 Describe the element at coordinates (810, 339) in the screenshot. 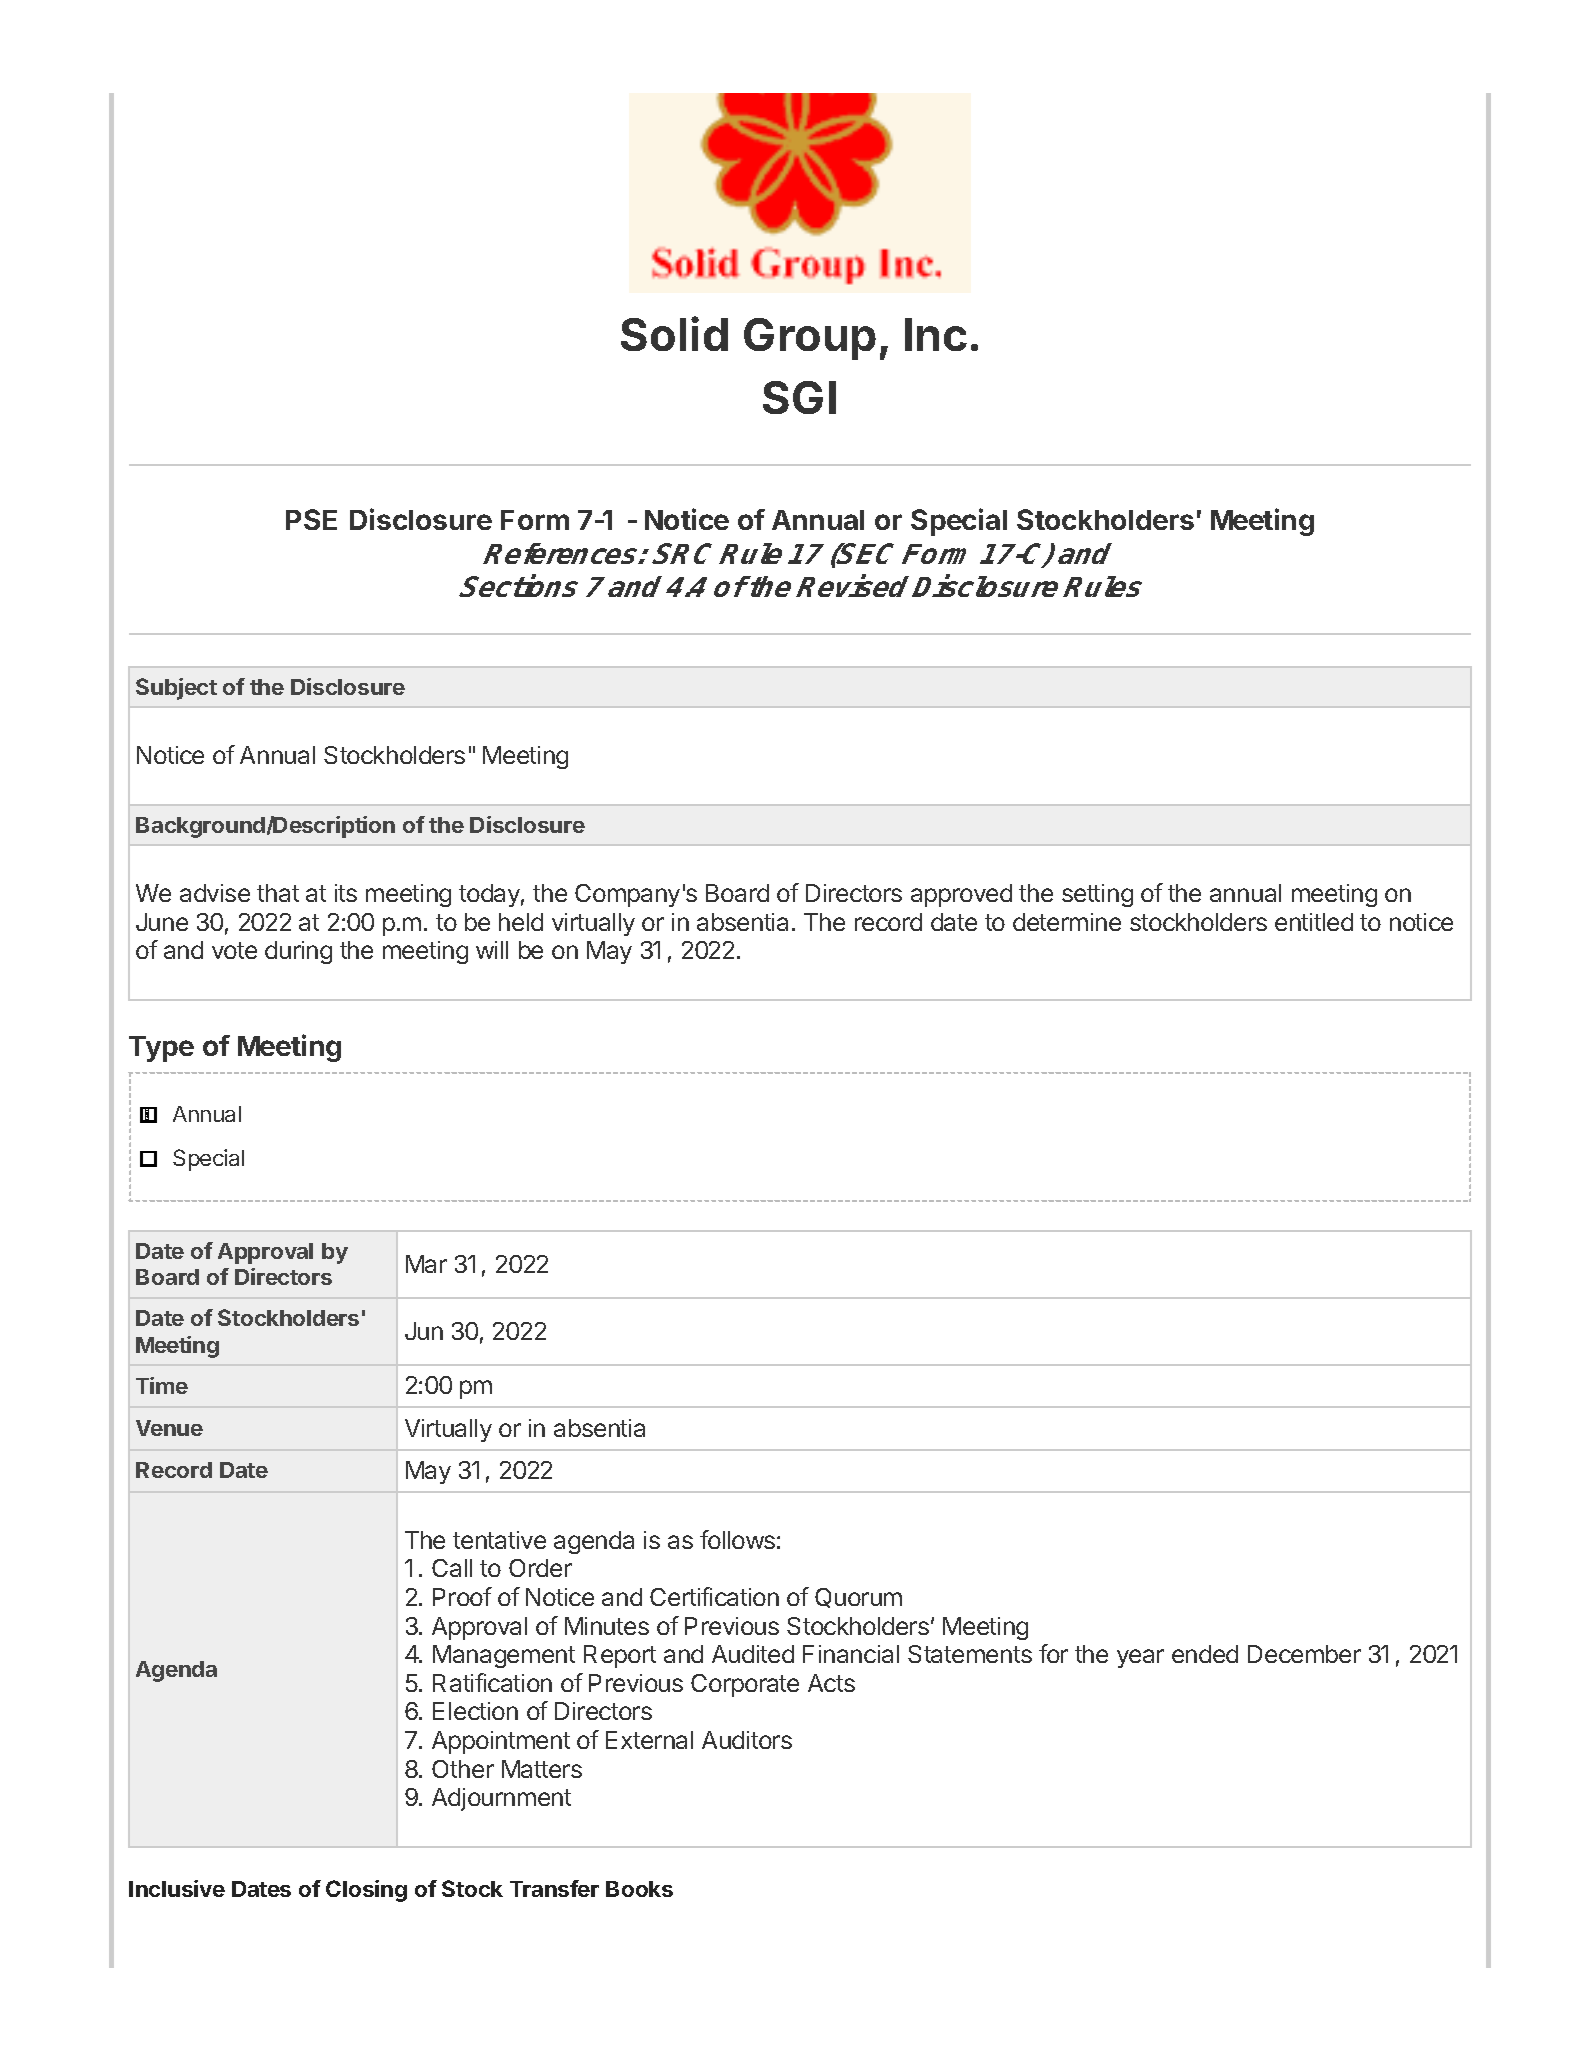

I see `Group` at that location.
